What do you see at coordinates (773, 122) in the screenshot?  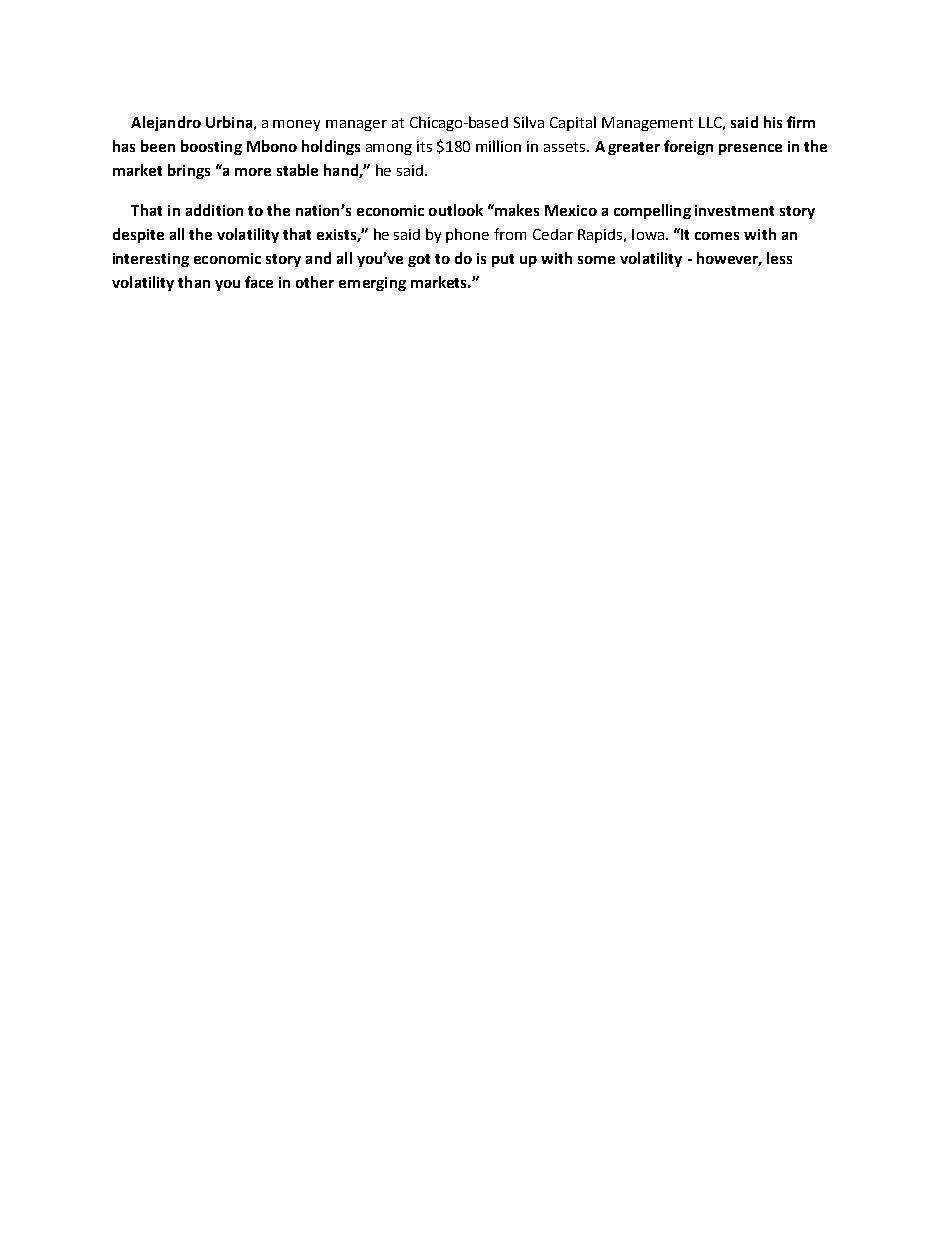 I see `his` at bounding box center [773, 122].
